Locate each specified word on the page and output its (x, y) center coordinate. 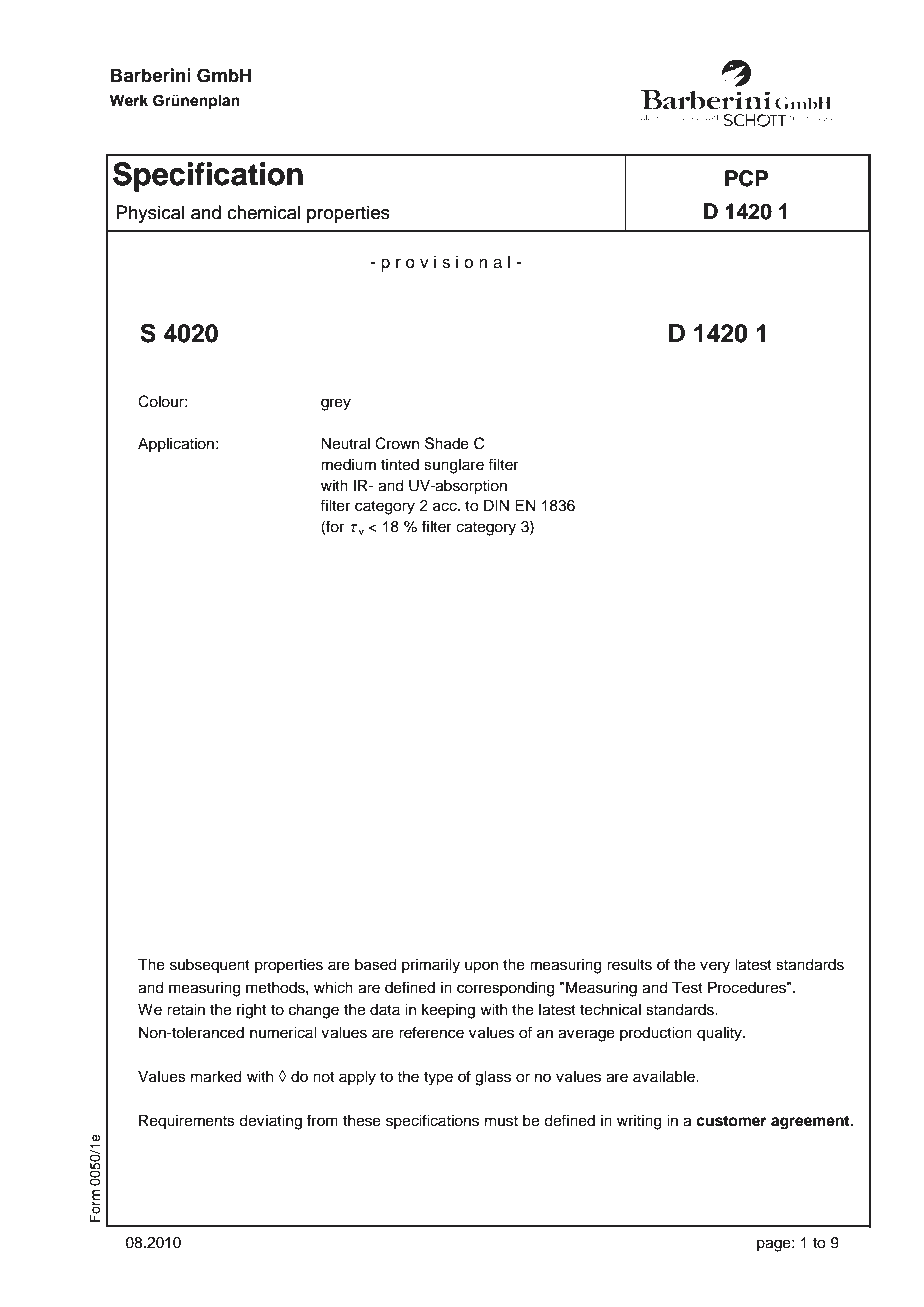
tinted (400, 464)
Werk (129, 100)
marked (216, 1076)
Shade (447, 443)
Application (176, 445)
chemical (263, 212)
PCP (746, 178)
